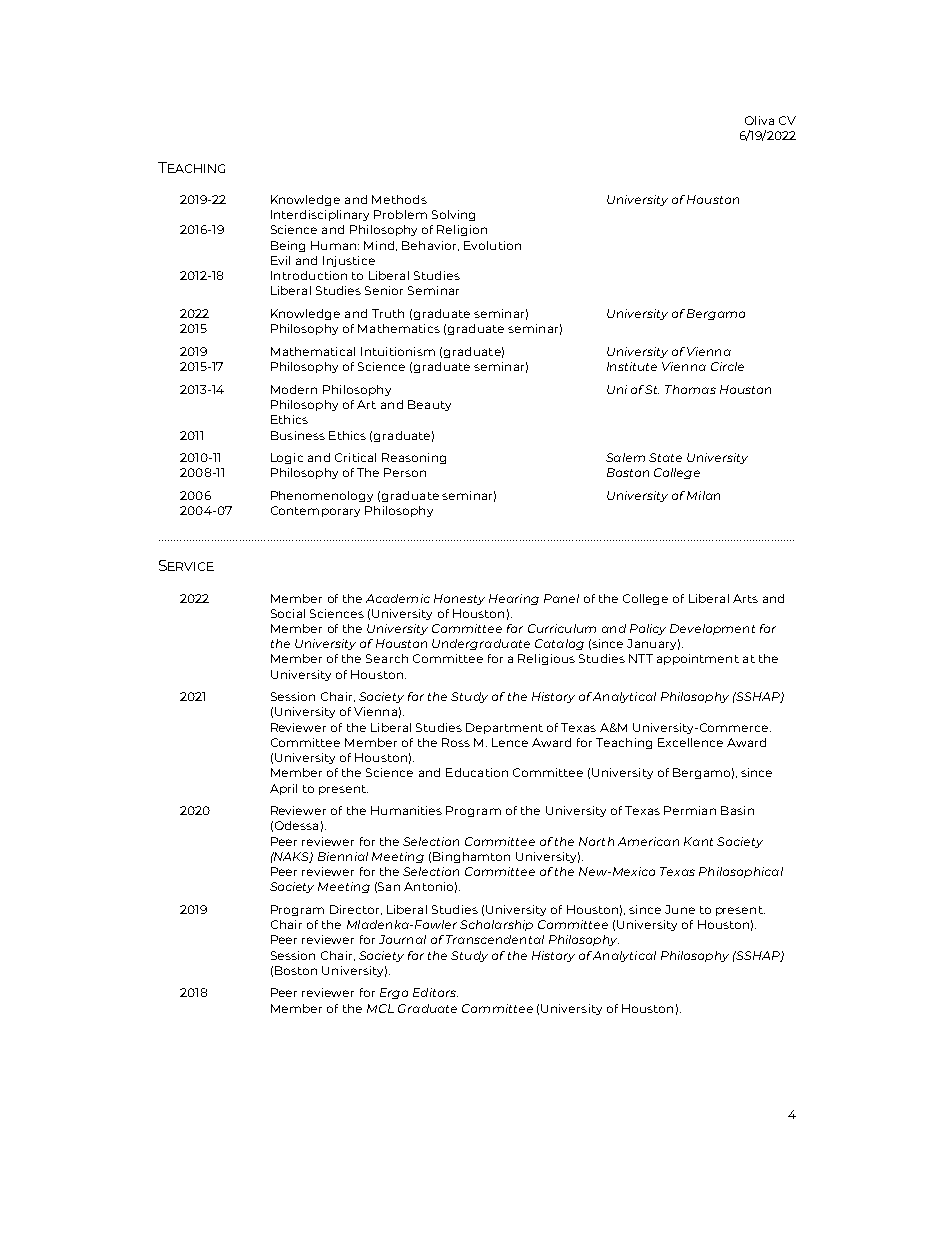 This image has width=952, height=1233. Describe the element at coordinates (712, 629) in the image. I see `Development` at that location.
